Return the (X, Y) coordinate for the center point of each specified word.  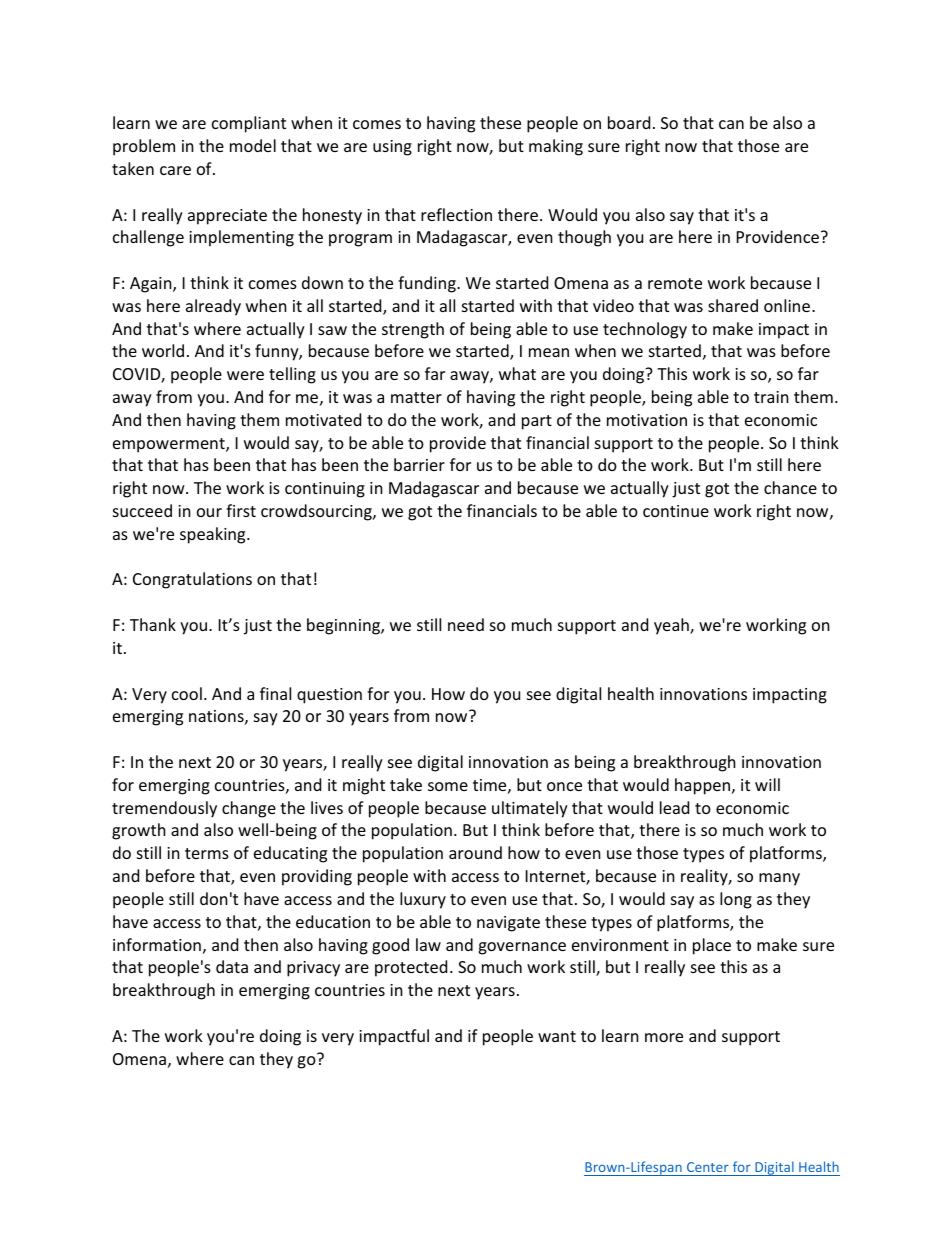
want (557, 1036)
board (629, 122)
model (253, 145)
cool (187, 693)
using (392, 148)
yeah (672, 626)
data (232, 966)
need (466, 624)
